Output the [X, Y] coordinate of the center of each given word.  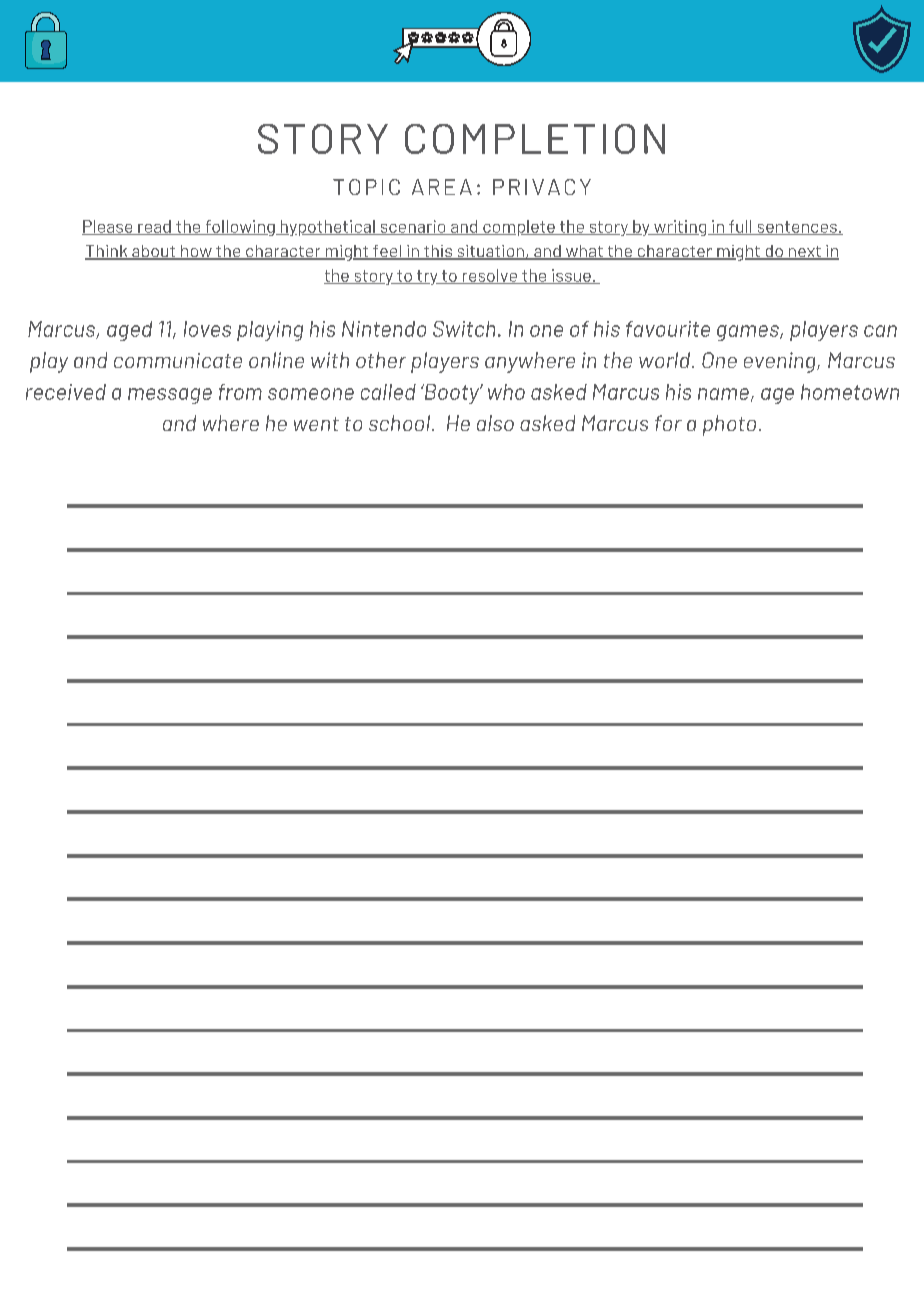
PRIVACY [542, 187]
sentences [797, 228]
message [170, 396]
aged [129, 331]
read [154, 227]
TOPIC [366, 187]
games [749, 333]
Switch [464, 329]
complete [519, 228]
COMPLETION [535, 139]
